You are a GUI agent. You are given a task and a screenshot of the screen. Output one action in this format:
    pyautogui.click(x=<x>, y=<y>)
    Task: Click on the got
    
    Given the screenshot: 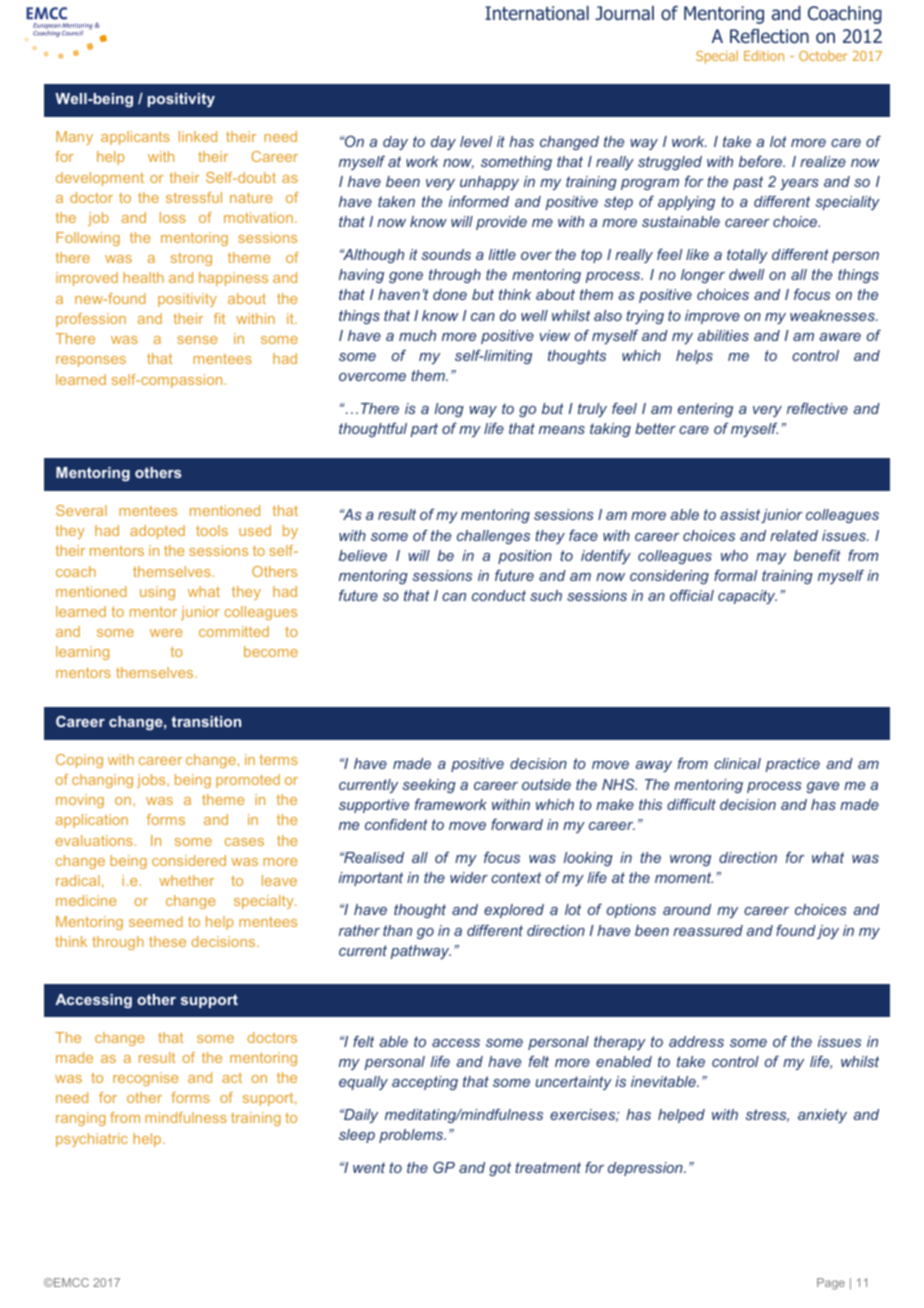 What is the action you would take?
    pyautogui.click(x=500, y=1169)
